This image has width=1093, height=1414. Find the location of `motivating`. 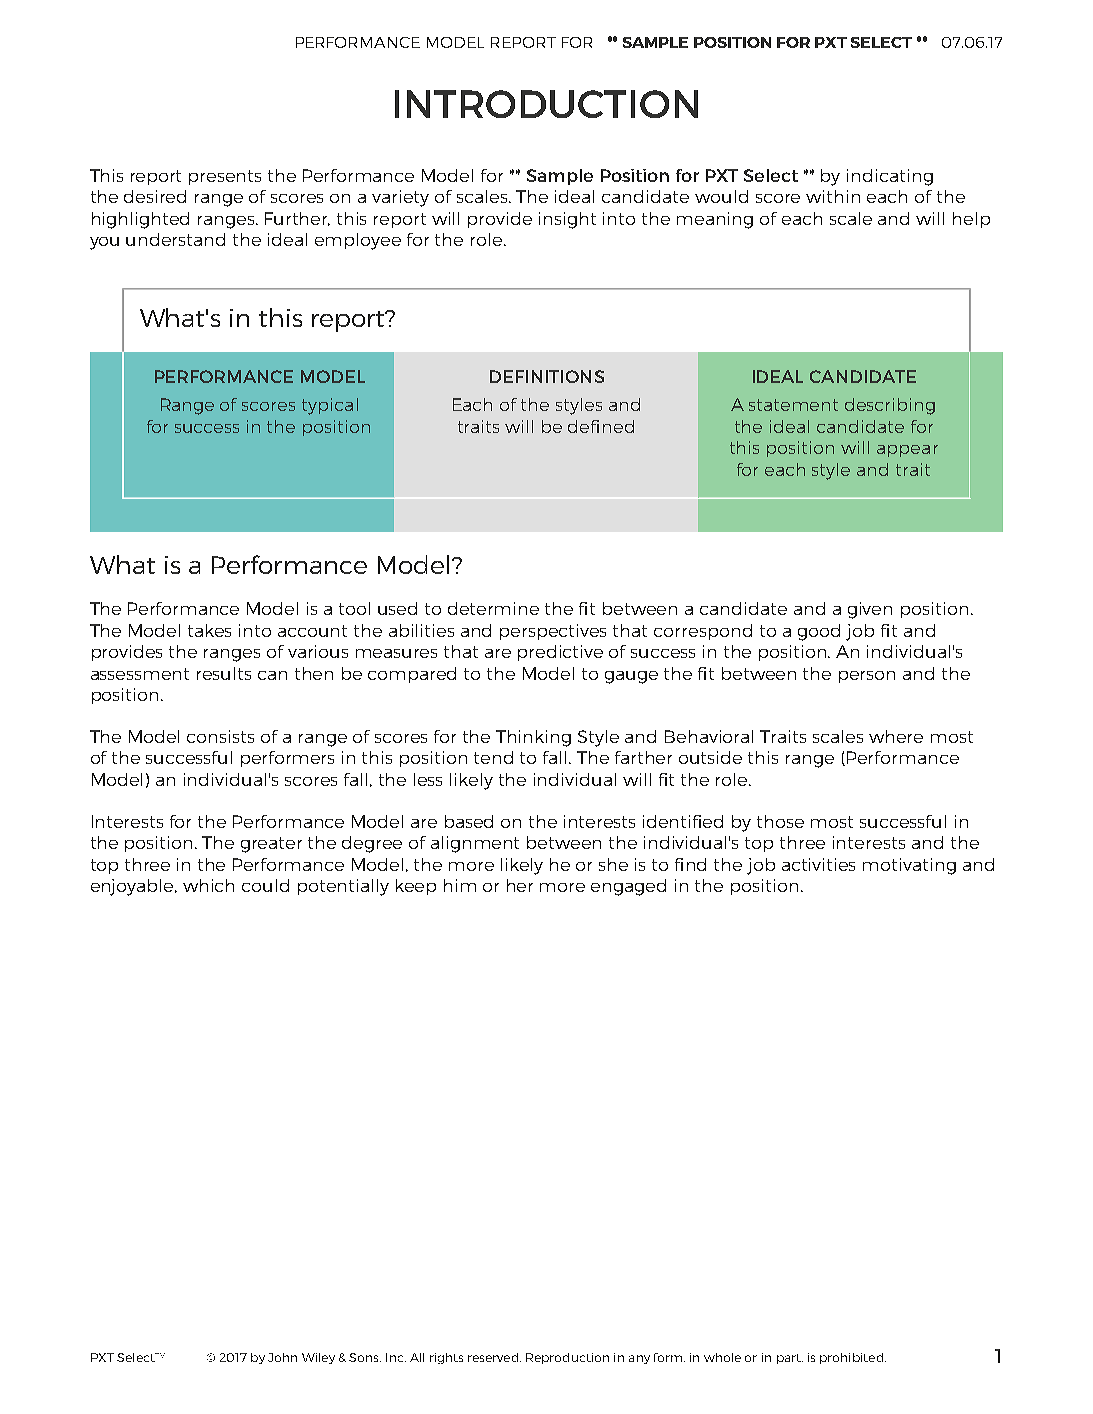

motivating is located at coordinates (909, 866).
